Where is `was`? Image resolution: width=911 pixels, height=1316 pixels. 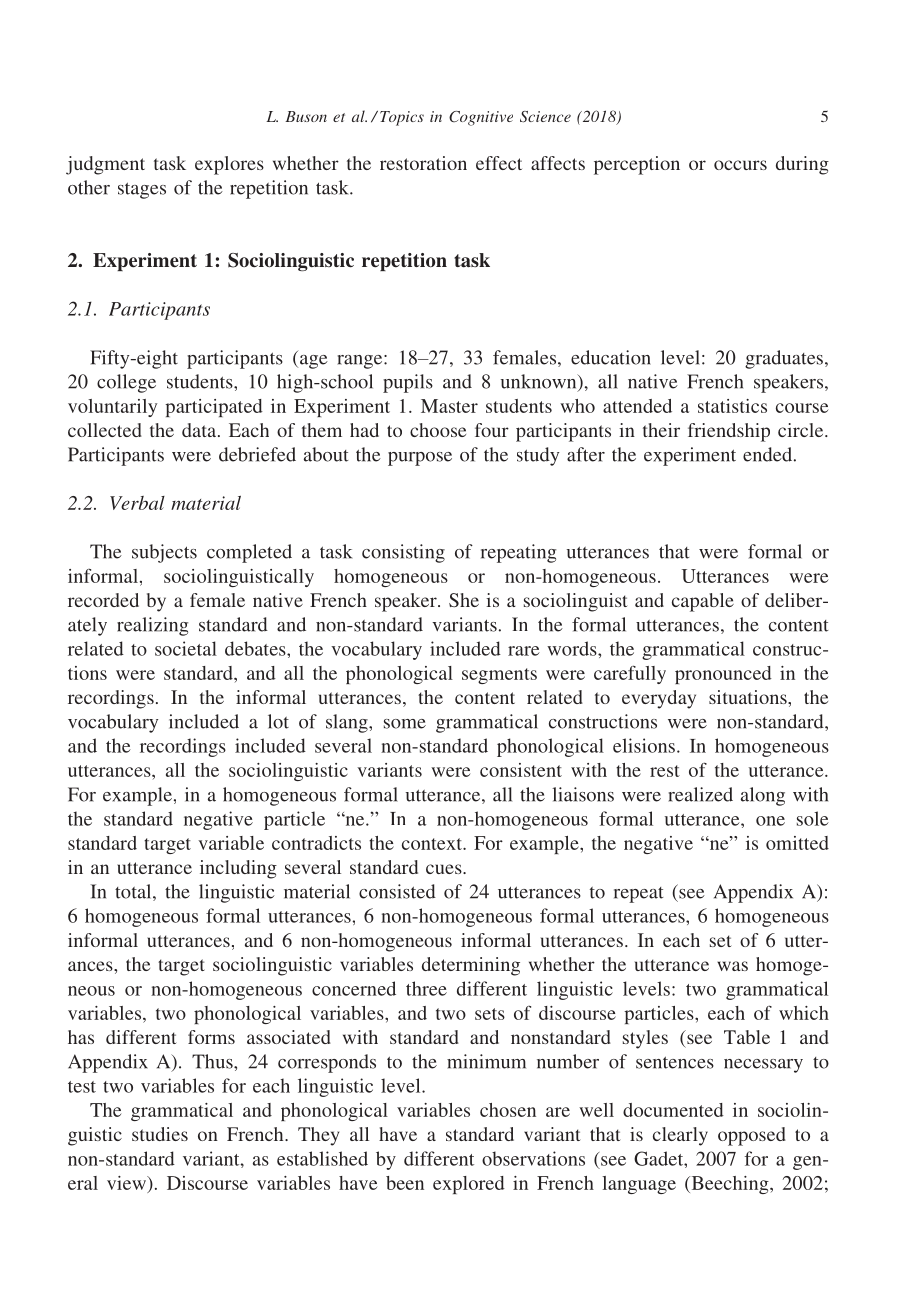
was is located at coordinates (732, 966).
